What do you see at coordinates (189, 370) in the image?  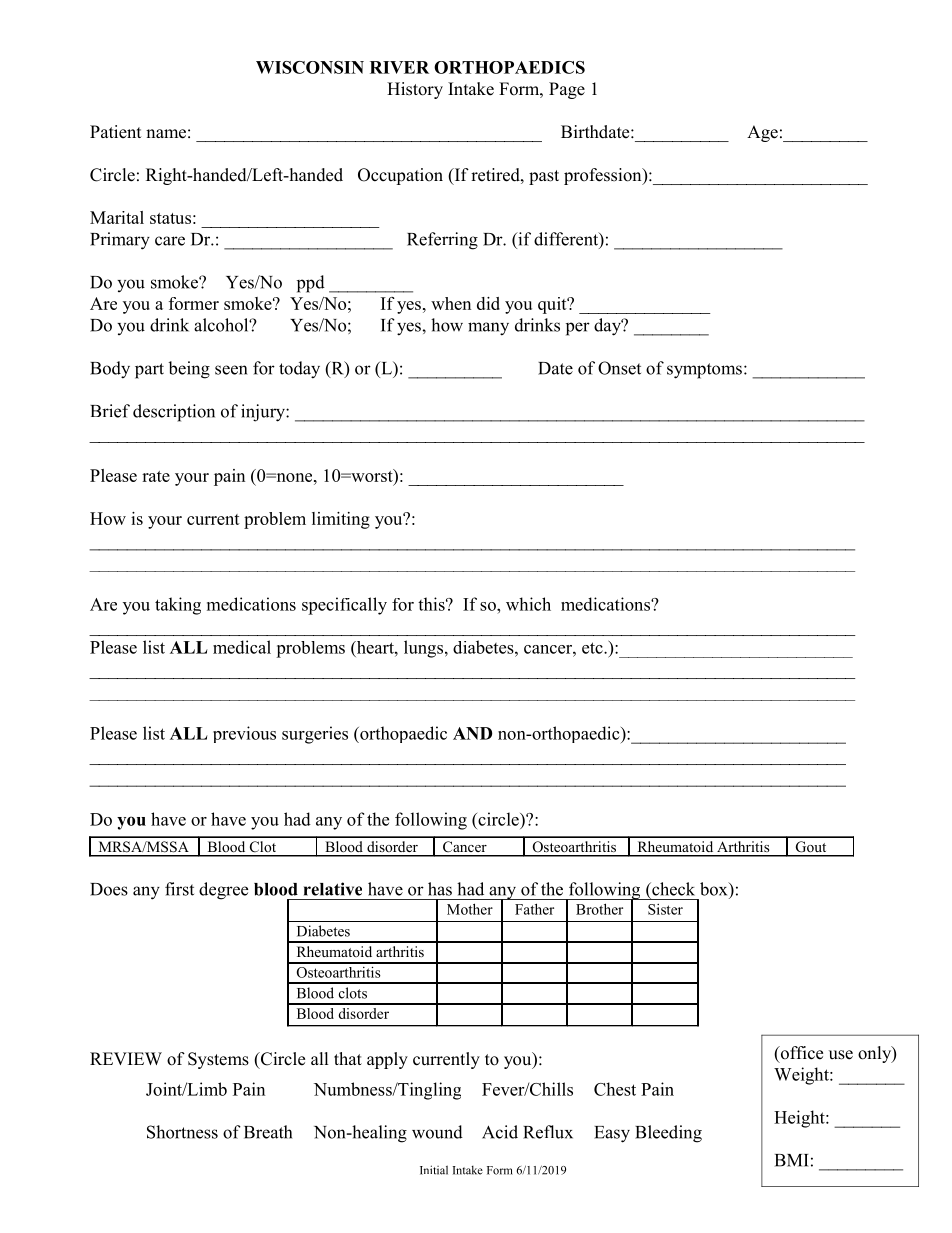 I see `being` at bounding box center [189, 370].
